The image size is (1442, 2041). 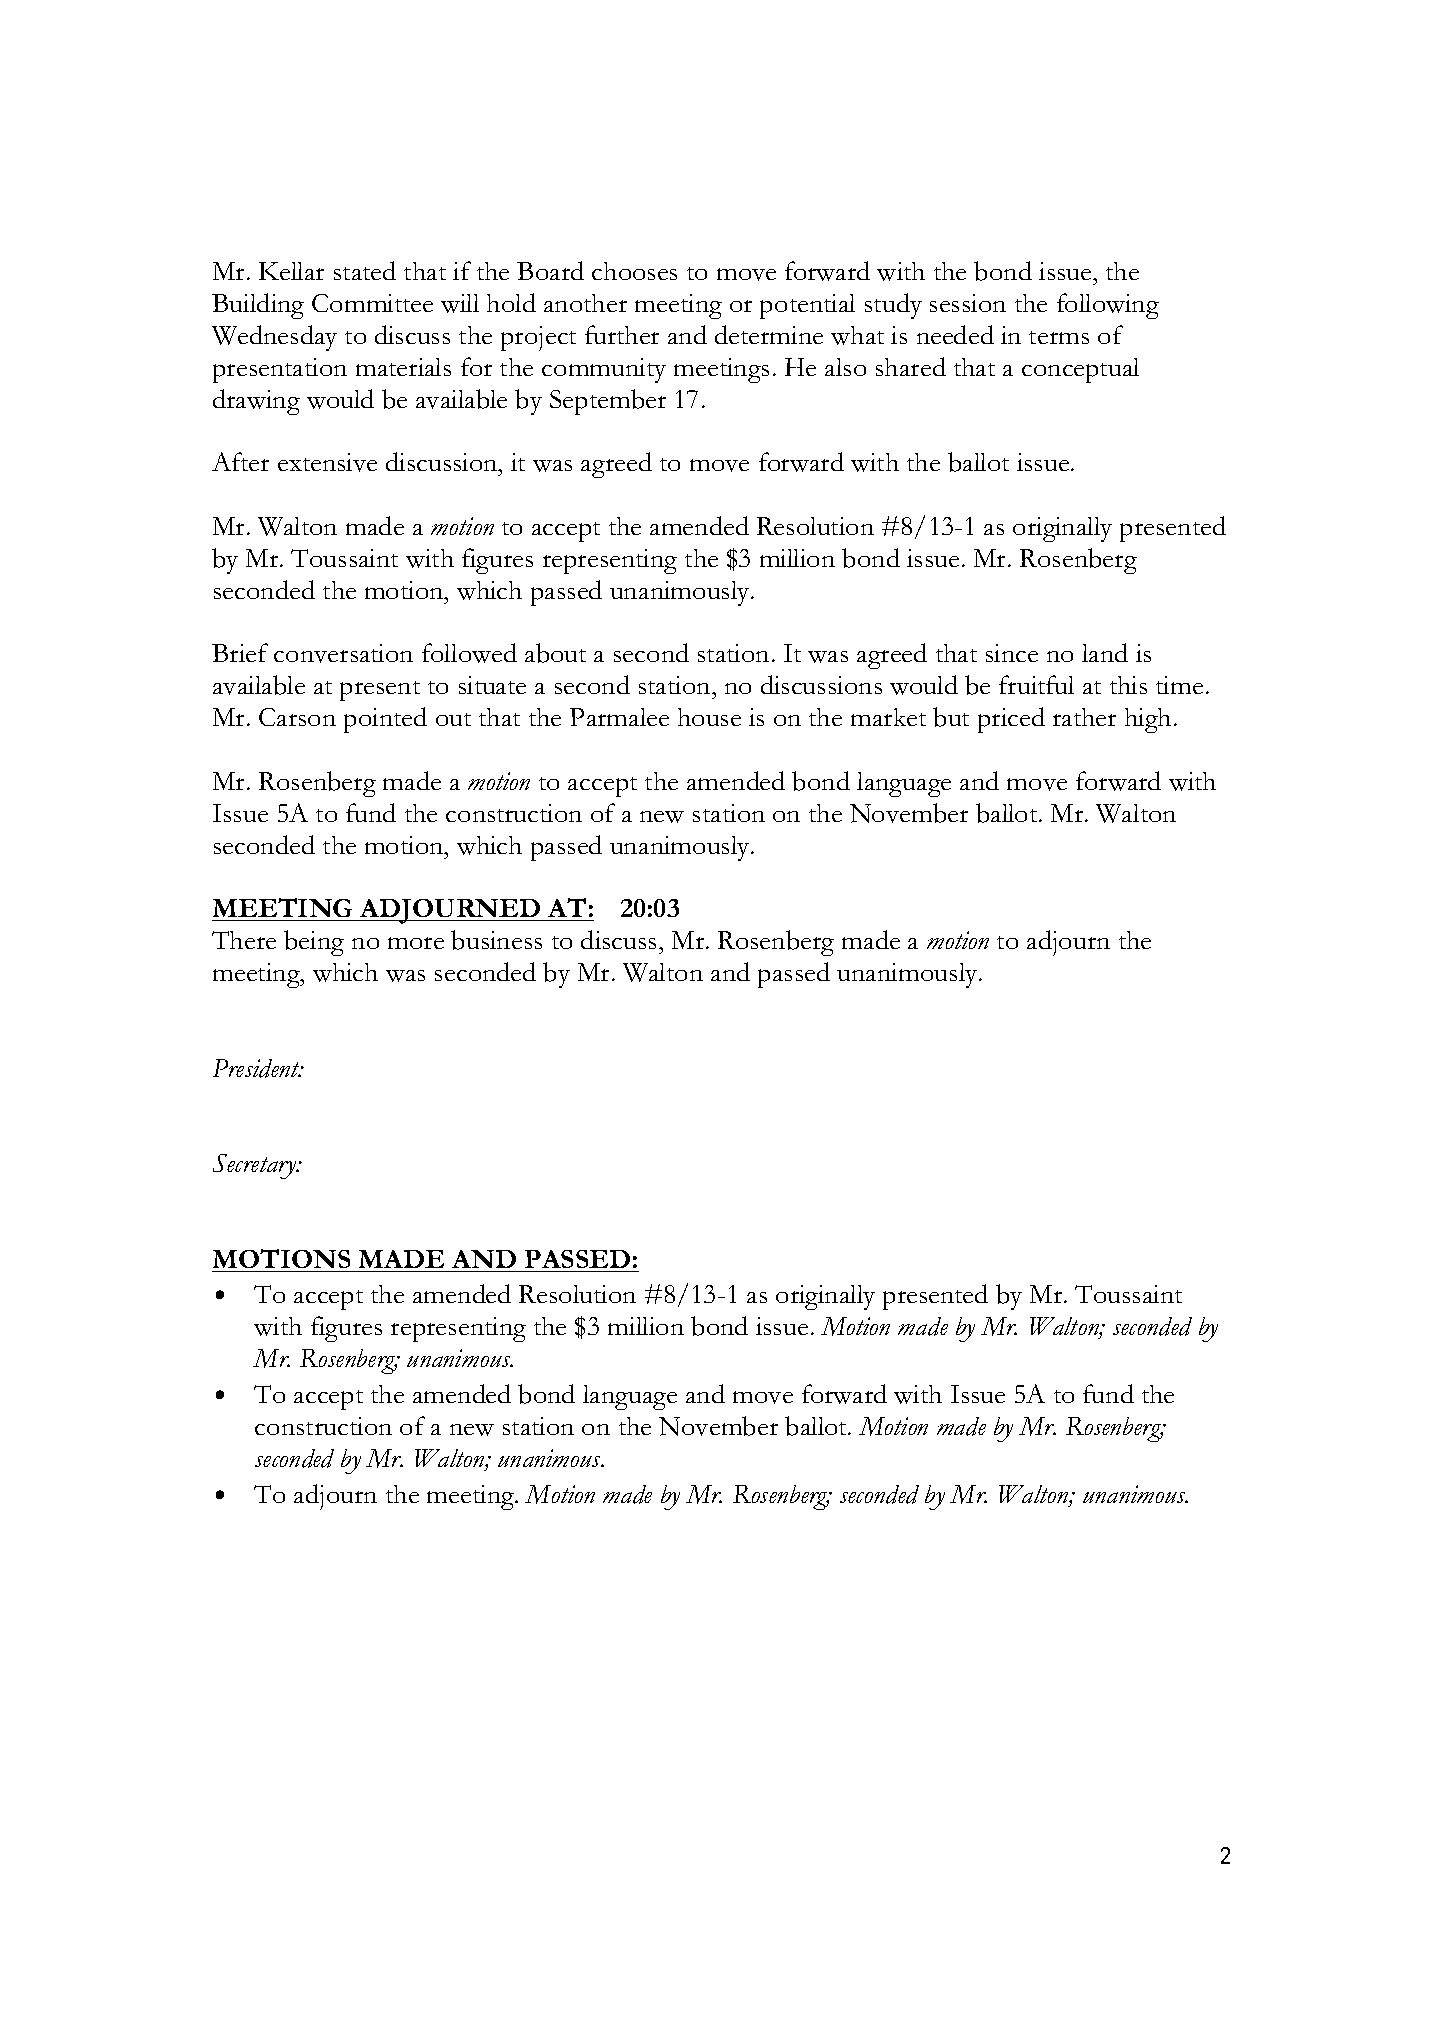 I want to click on Secretary, so click(x=256, y=1166).
